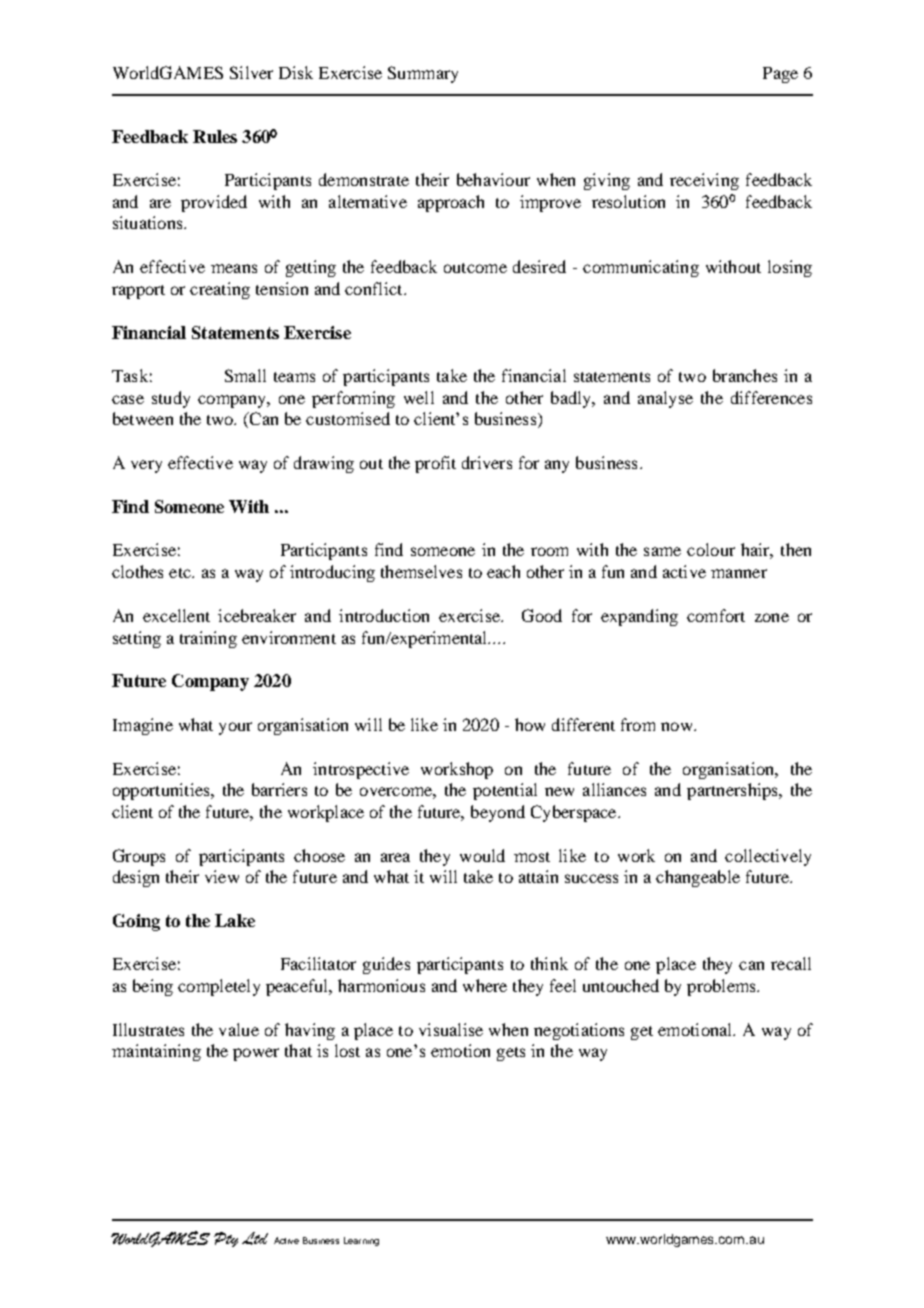  Describe the element at coordinates (361, 1241) in the image. I see `Learning` at that location.
